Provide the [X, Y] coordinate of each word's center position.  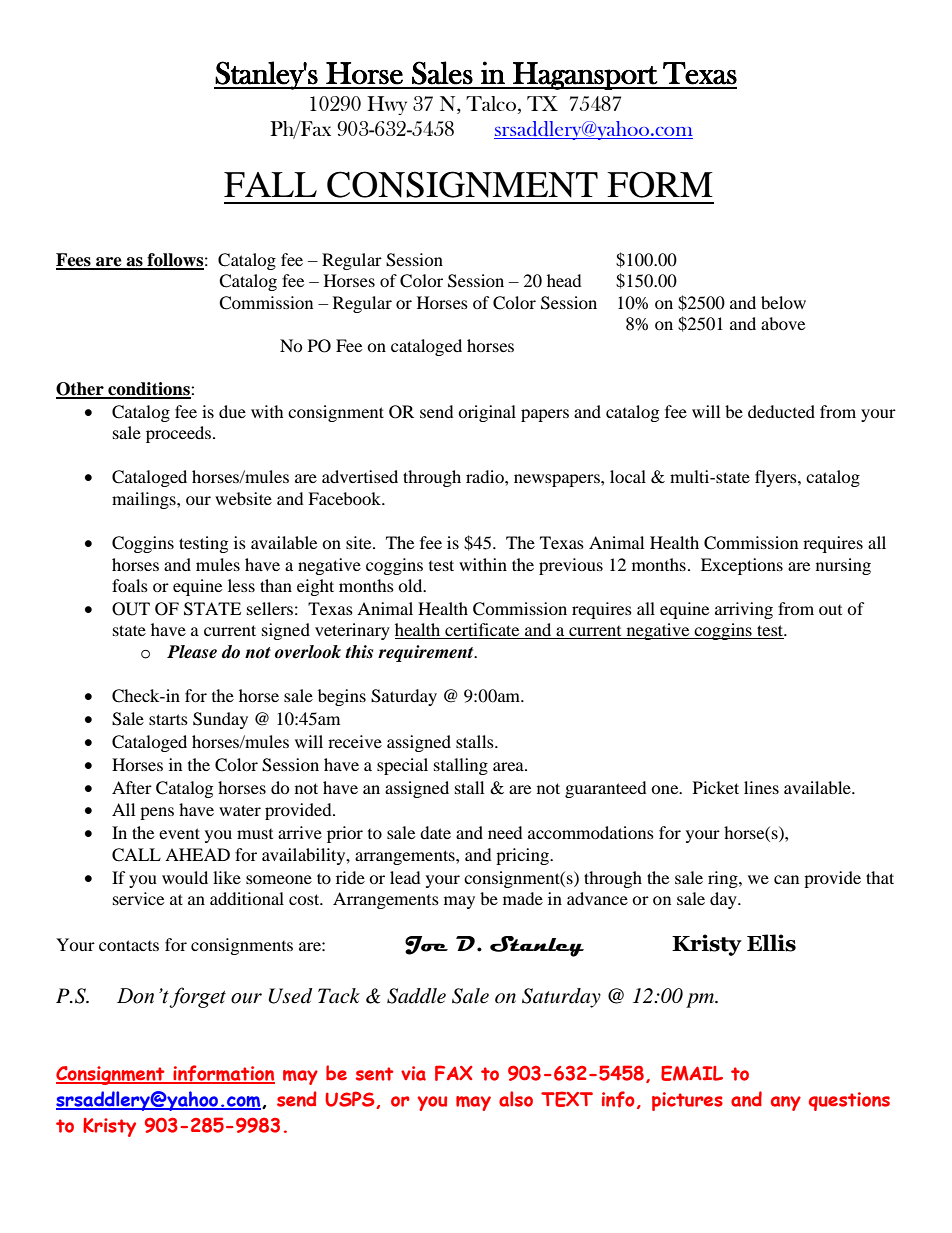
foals [130, 585]
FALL [270, 184]
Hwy [387, 105]
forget [197, 997]
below [783, 302]
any [786, 1103]
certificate [482, 631]
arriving [744, 610]
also [516, 1099]
